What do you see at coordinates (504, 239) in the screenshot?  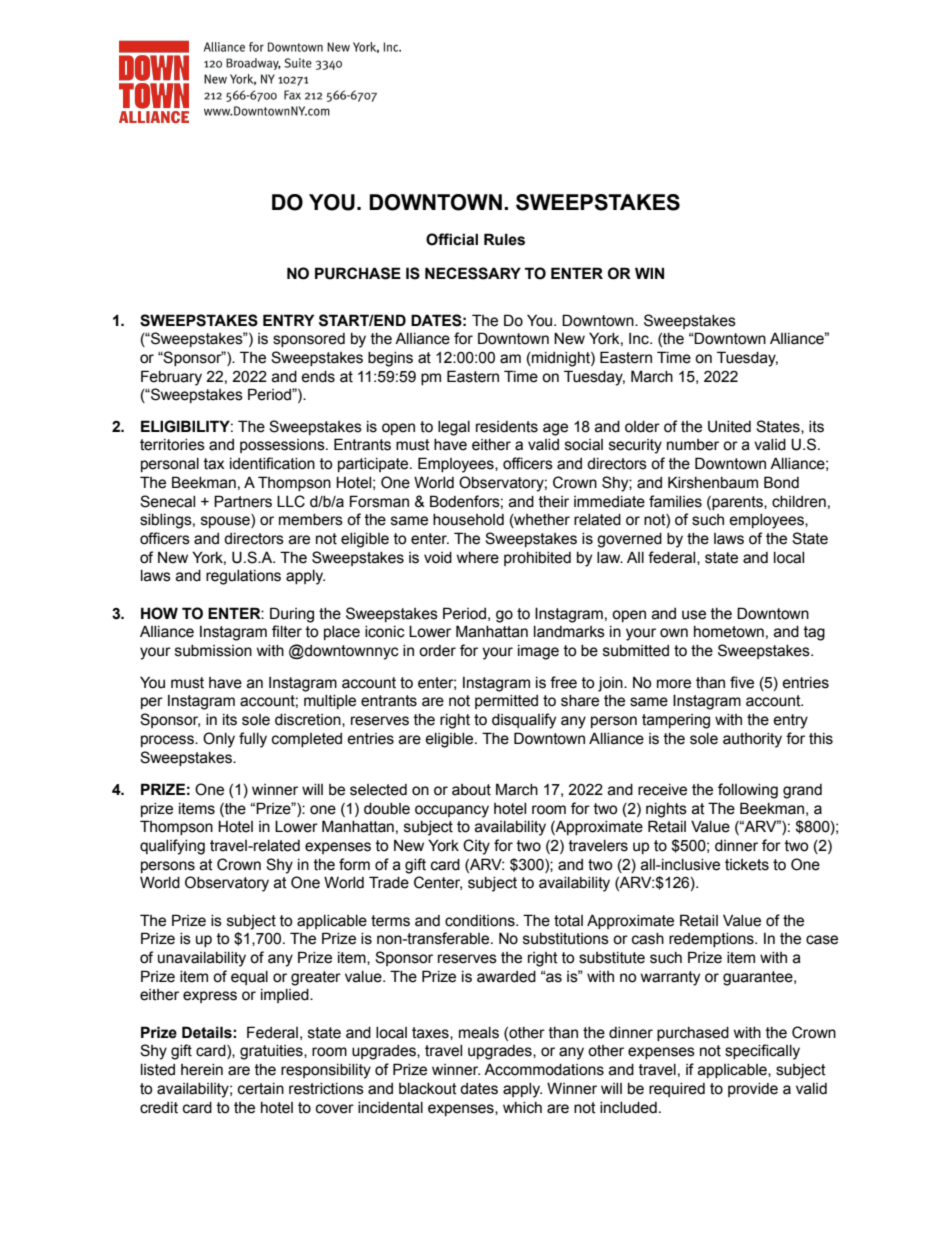 I see `Rules` at bounding box center [504, 239].
